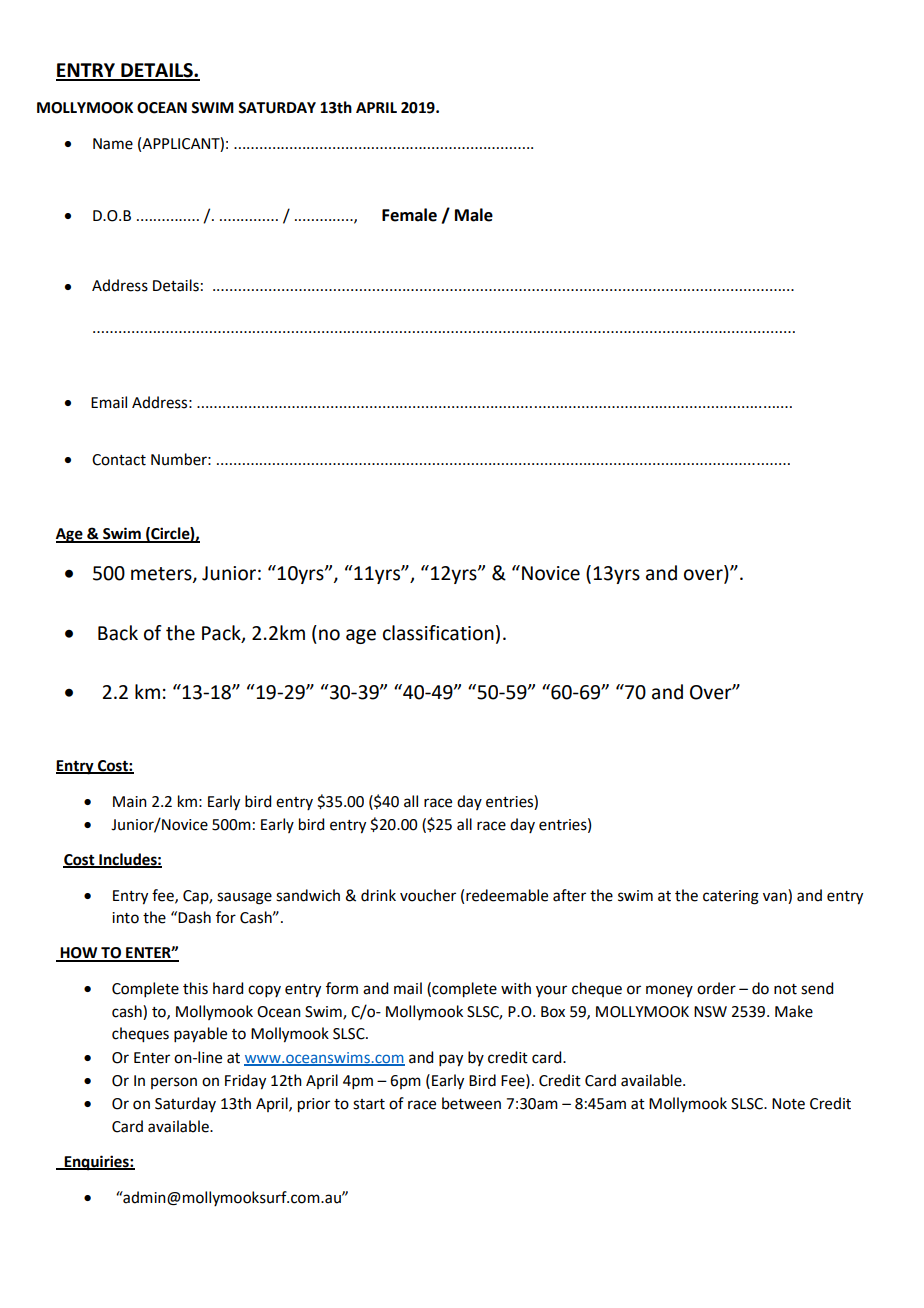 This screenshot has width=924, height=1308. Describe the element at coordinates (428, 895) in the screenshot. I see `voucher` at that location.
